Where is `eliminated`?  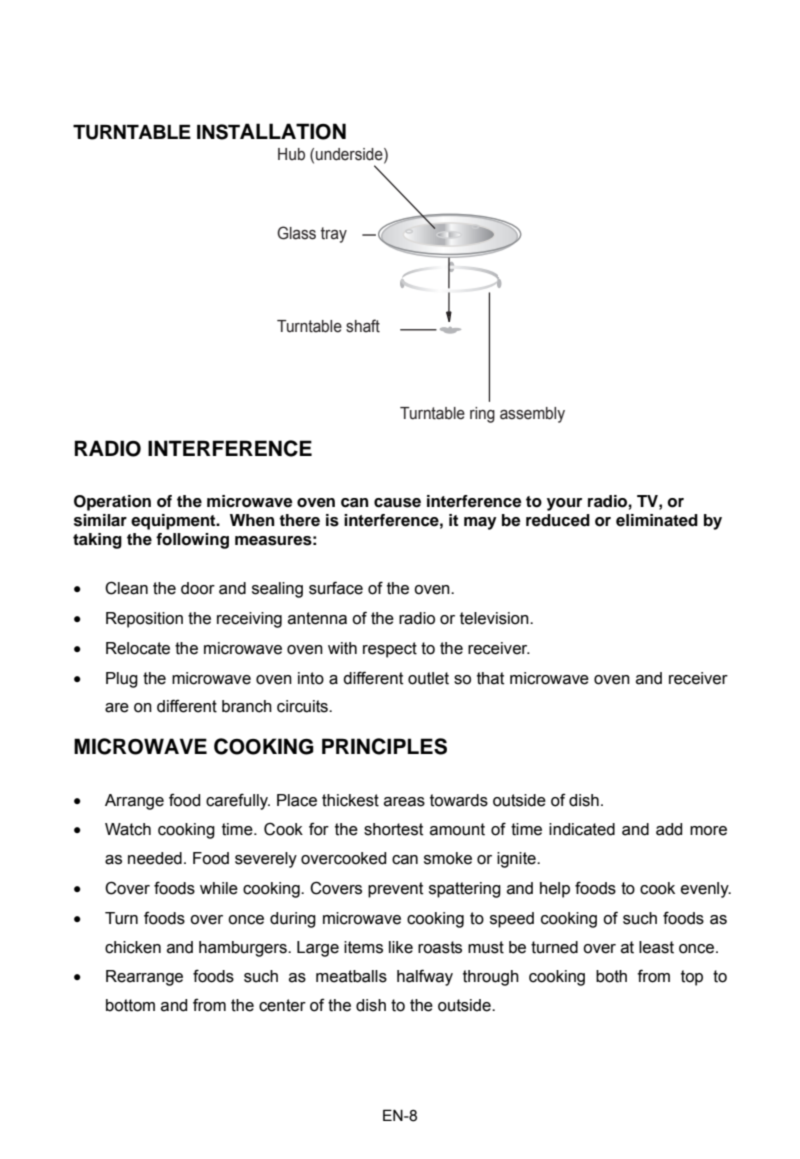
eliminated is located at coordinates (657, 520).
